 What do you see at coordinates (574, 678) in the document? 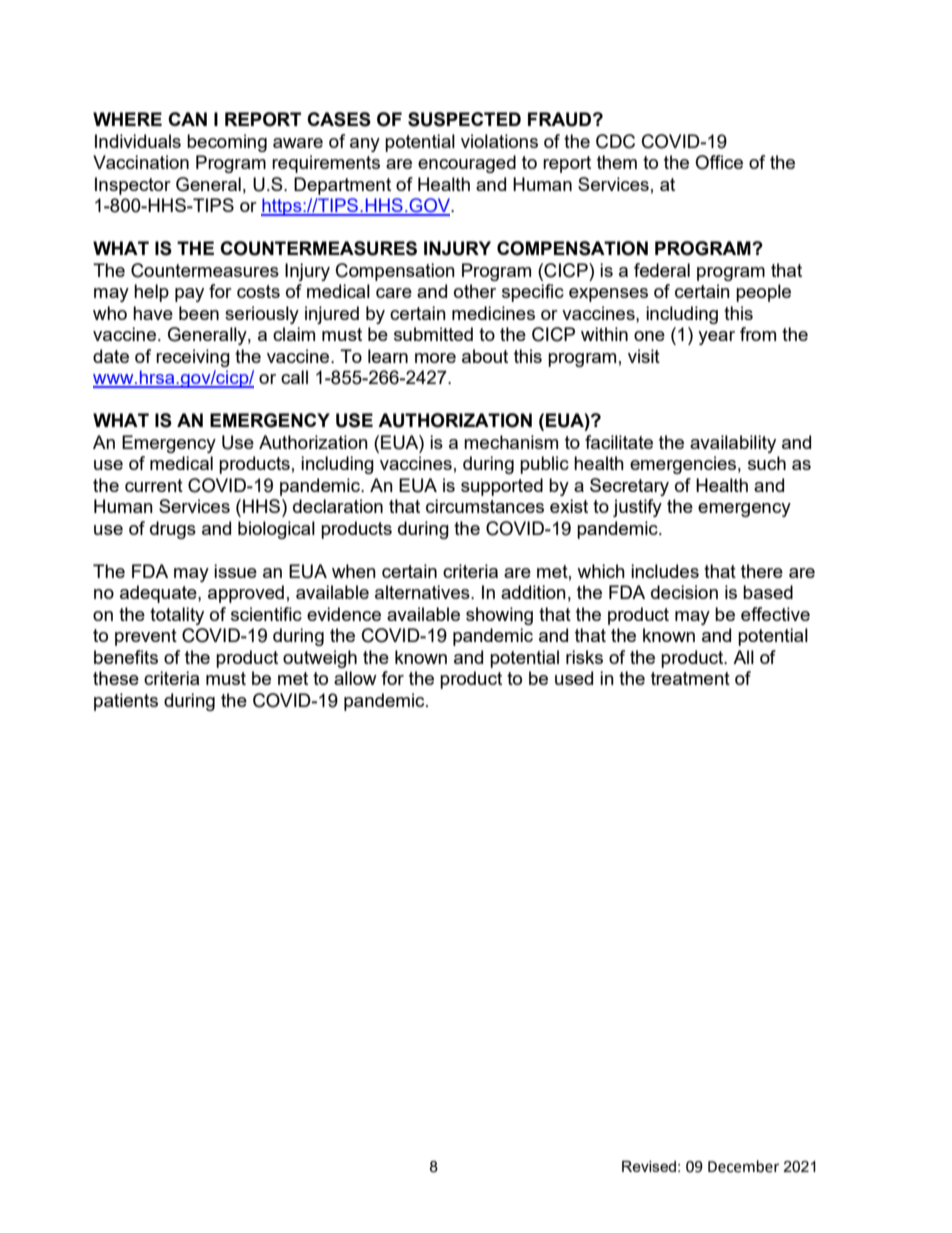
I see `used` at bounding box center [574, 678].
